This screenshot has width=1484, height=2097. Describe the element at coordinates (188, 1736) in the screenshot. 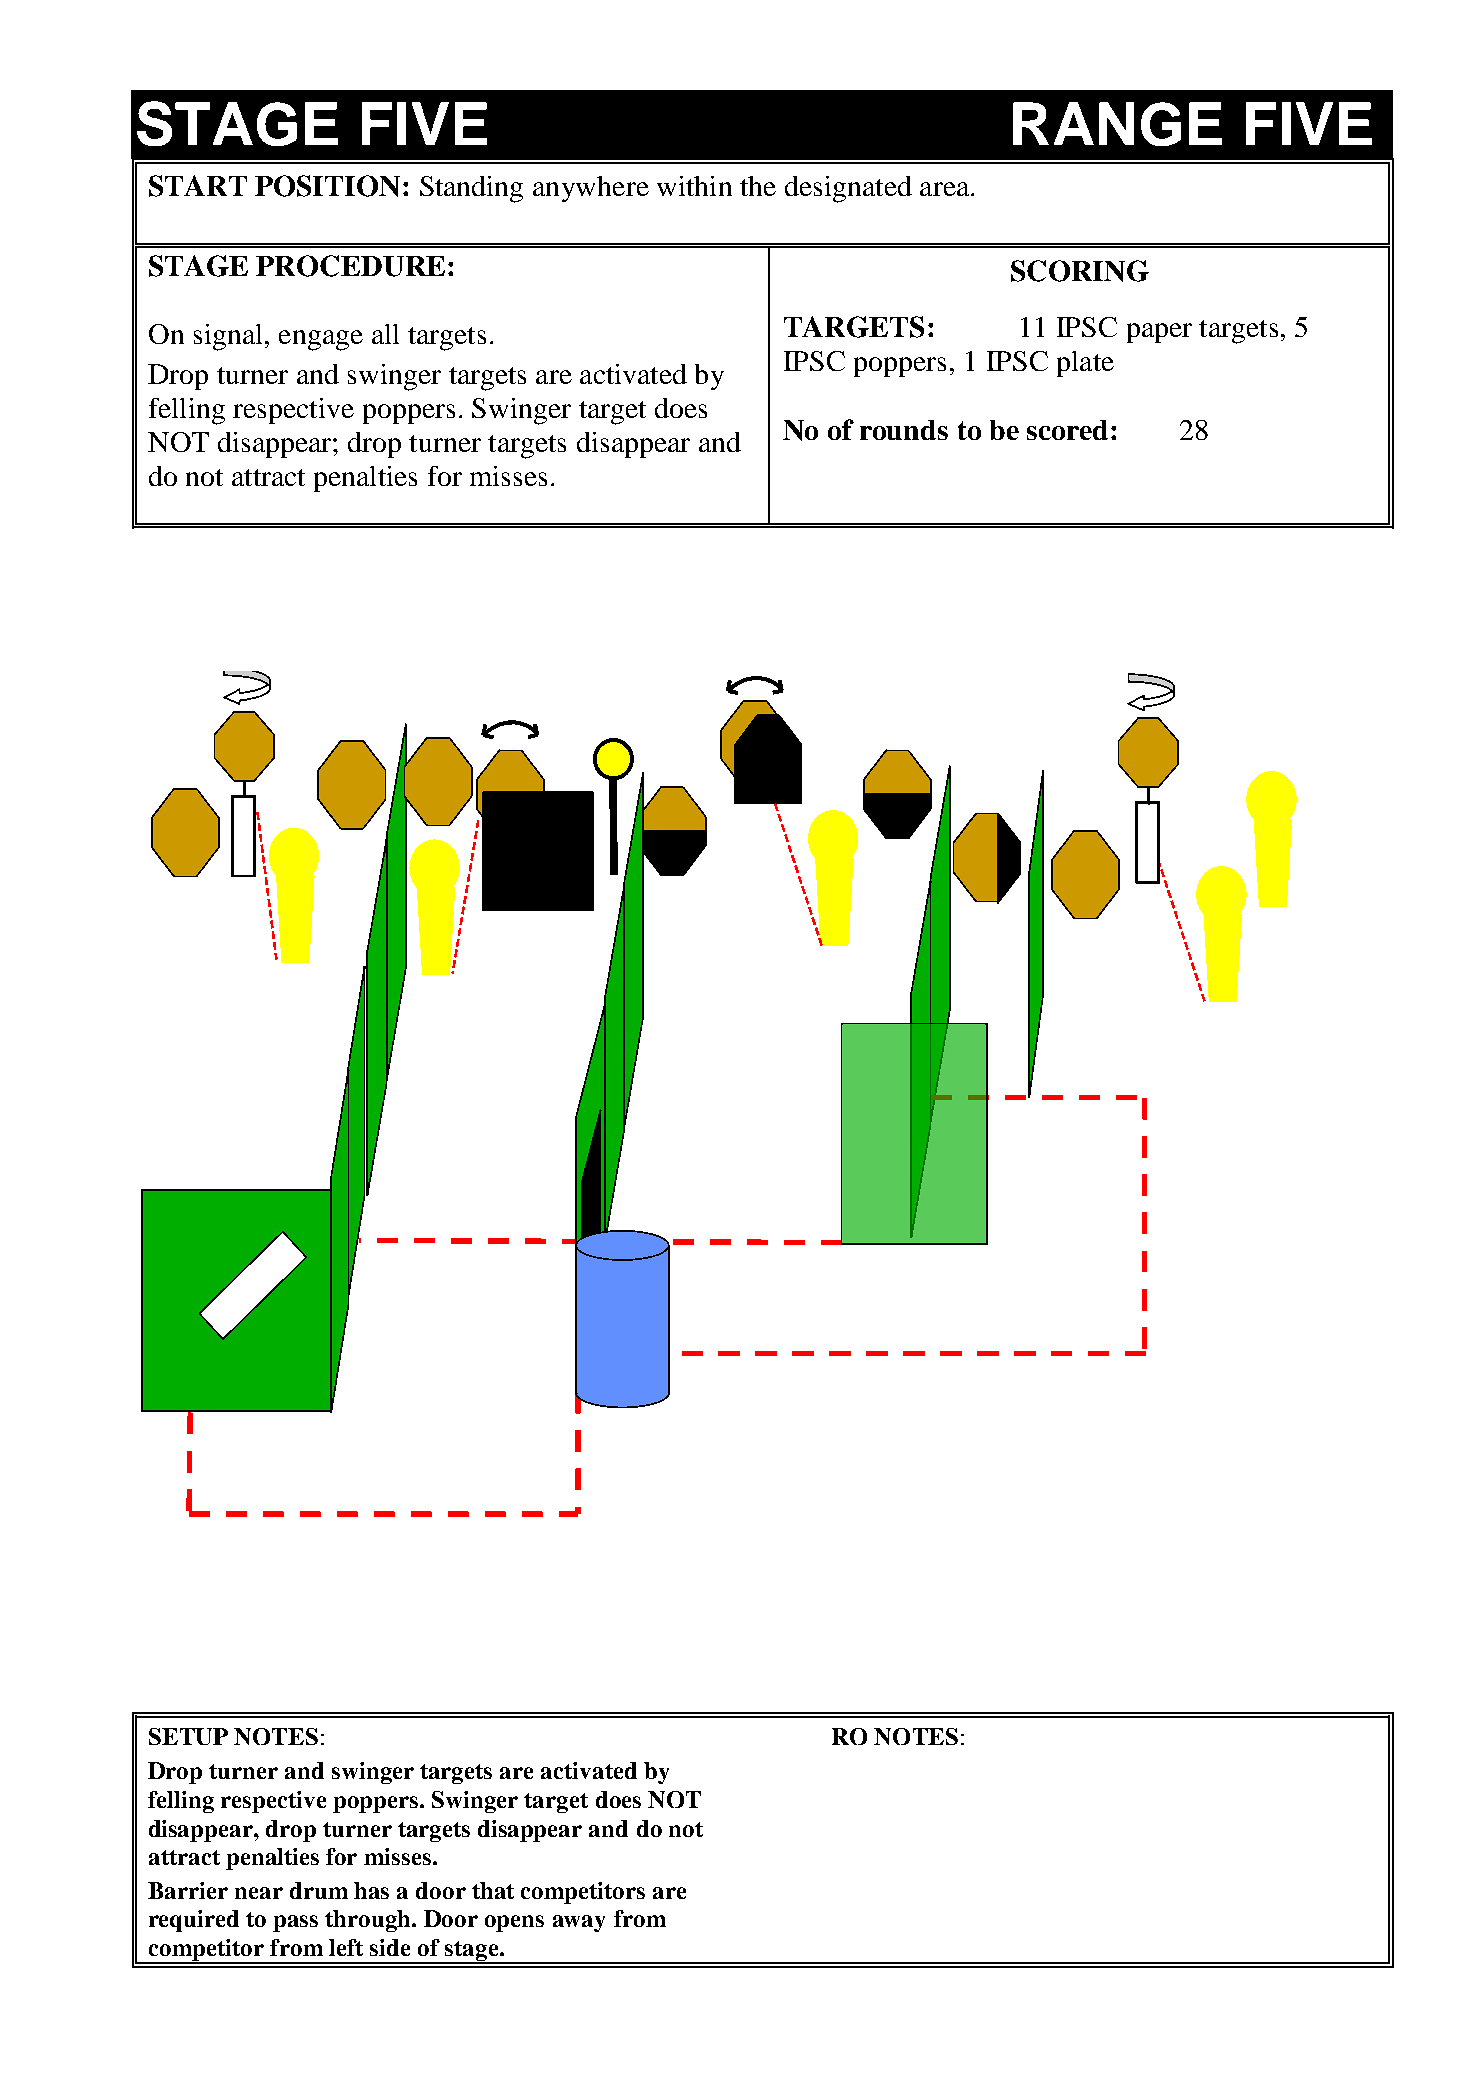

I see `SETUP` at that location.
